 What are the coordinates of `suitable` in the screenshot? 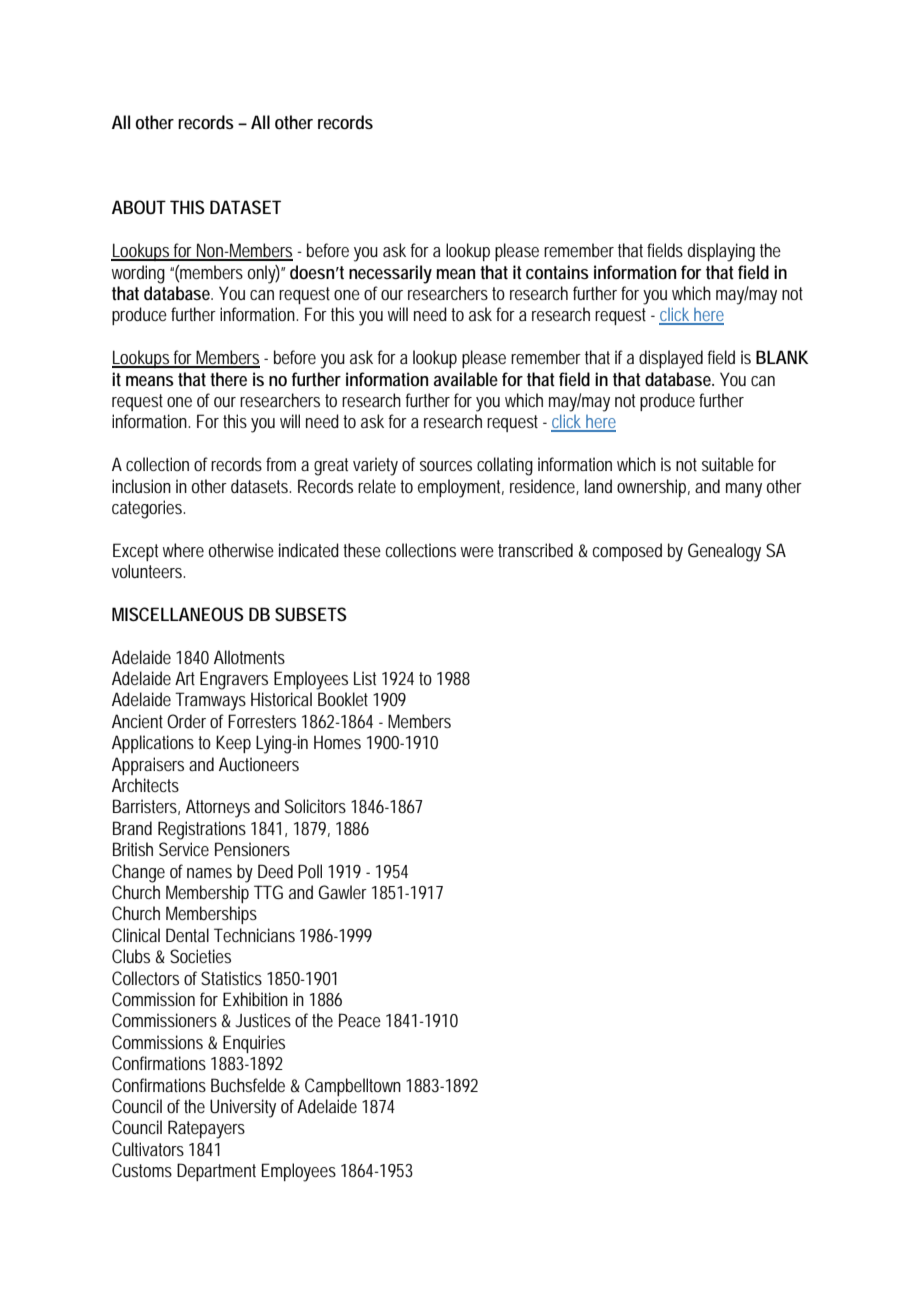 It's located at (728, 464).
